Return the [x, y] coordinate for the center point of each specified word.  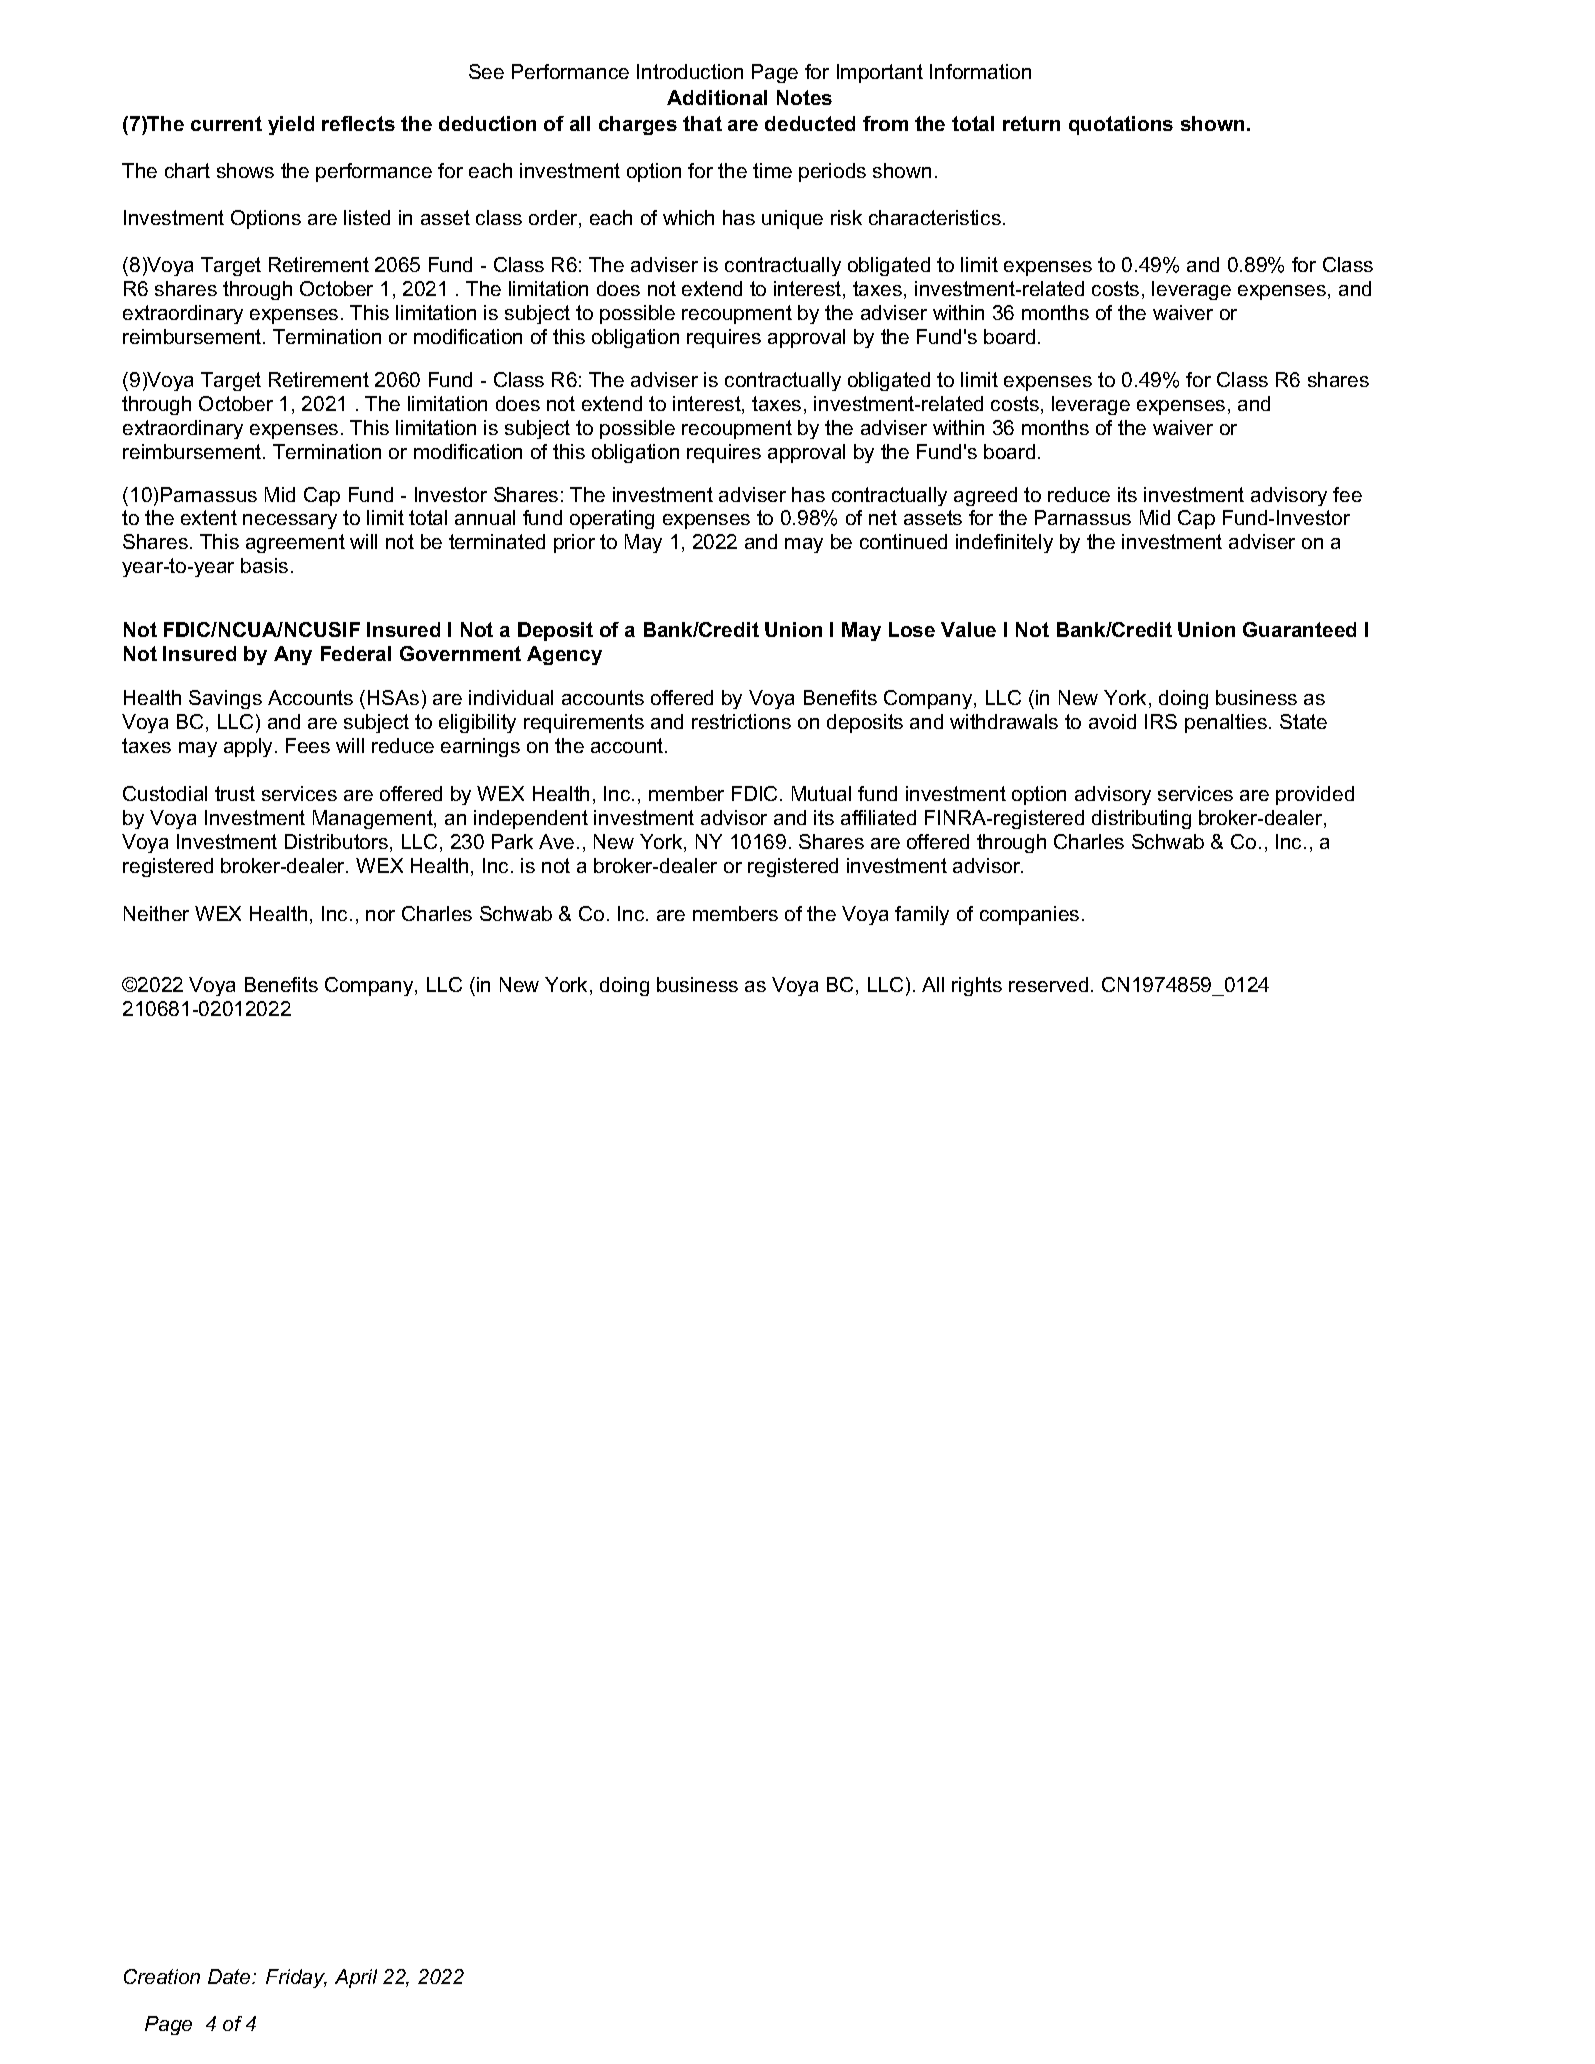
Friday [296, 1978]
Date [230, 1976]
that [702, 123]
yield [291, 125]
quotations [1121, 125]
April [356, 1978]
